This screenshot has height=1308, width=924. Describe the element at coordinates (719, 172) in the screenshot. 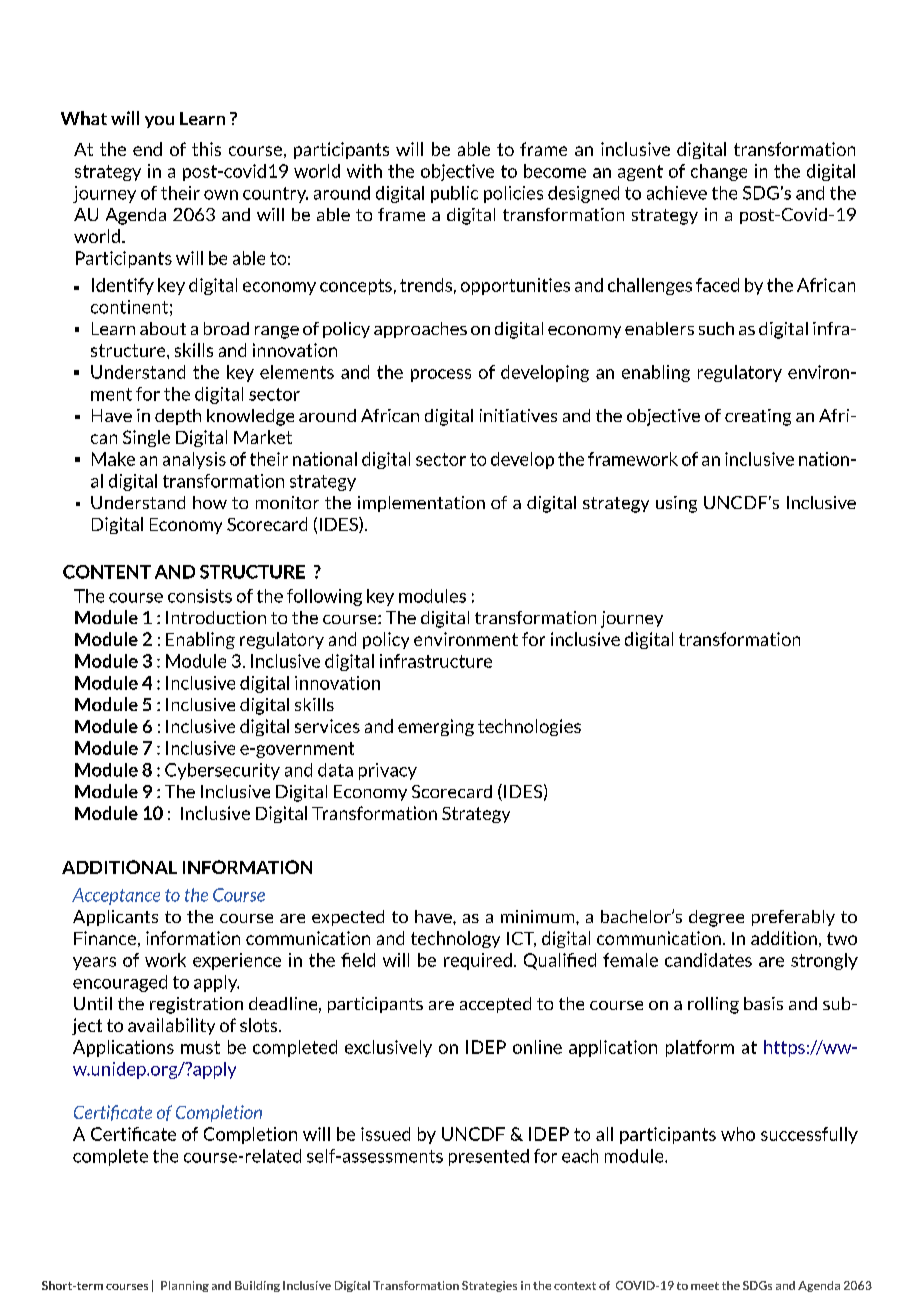

I see `change` at that location.
